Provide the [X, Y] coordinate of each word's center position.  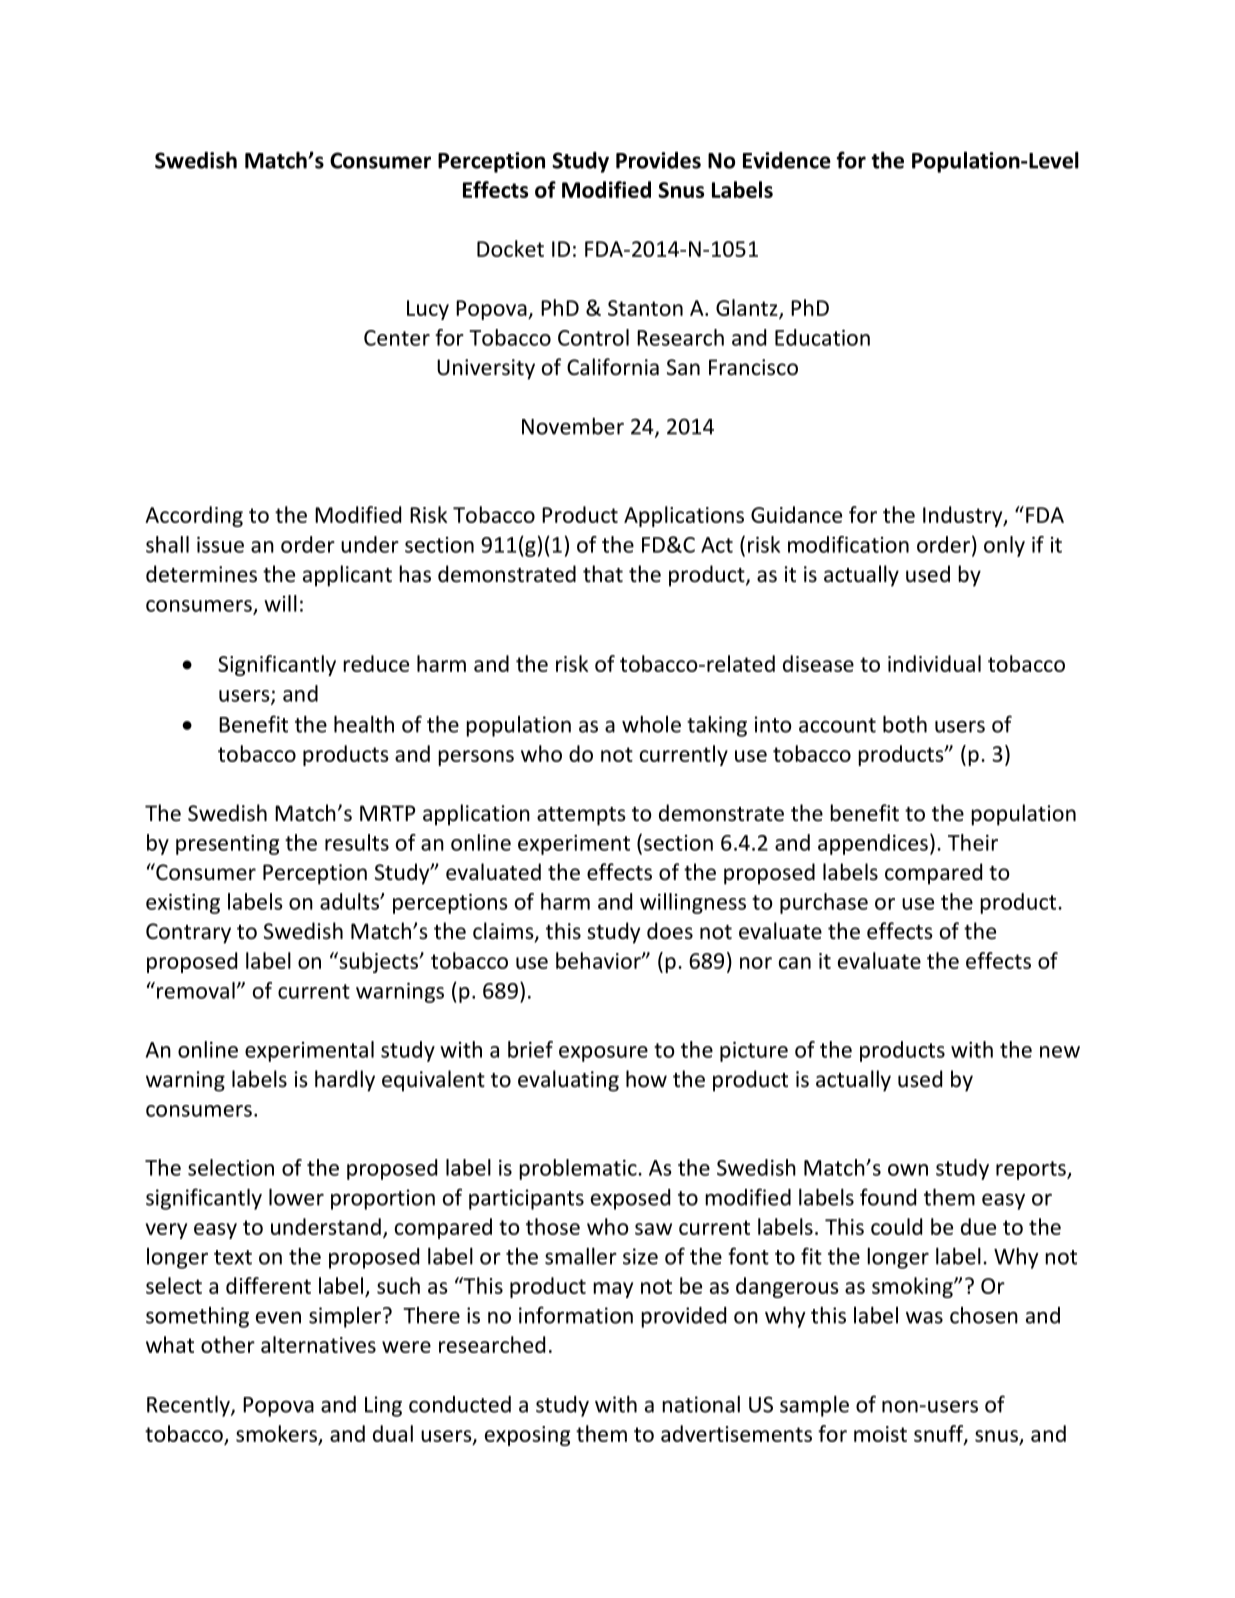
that [603, 574]
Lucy [428, 310]
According [194, 516]
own [908, 1170]
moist [880, 1434]
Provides [658, 160]
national [701, 1404]
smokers [276, 1433]
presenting [227, 845]
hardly [345, 1081]
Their [973, 842]
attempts [581, 816]
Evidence [787, 160]
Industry [964, 516]
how [646, 1079]
